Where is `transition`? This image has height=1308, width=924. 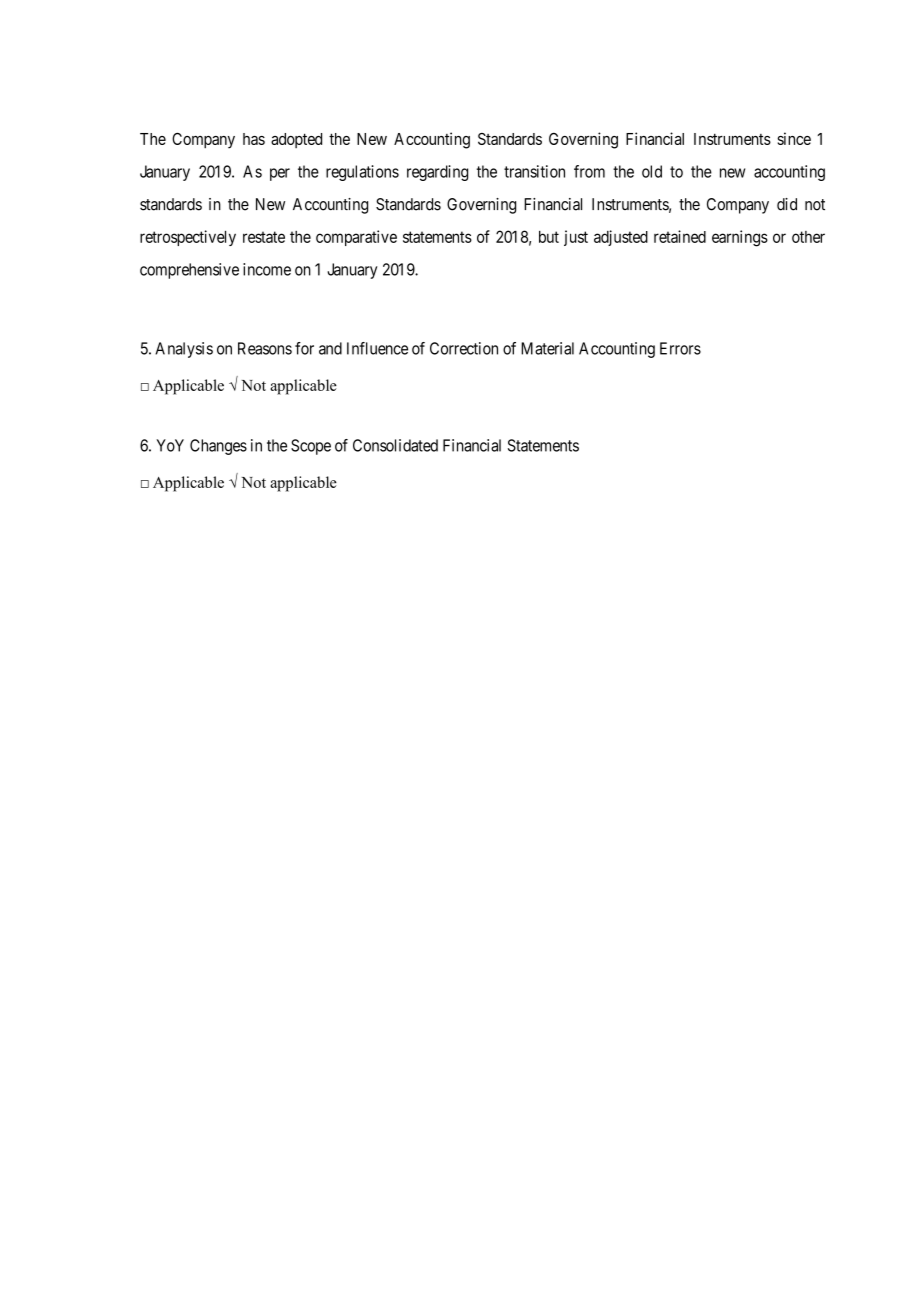
transition is located at coordinates (534, 171).
